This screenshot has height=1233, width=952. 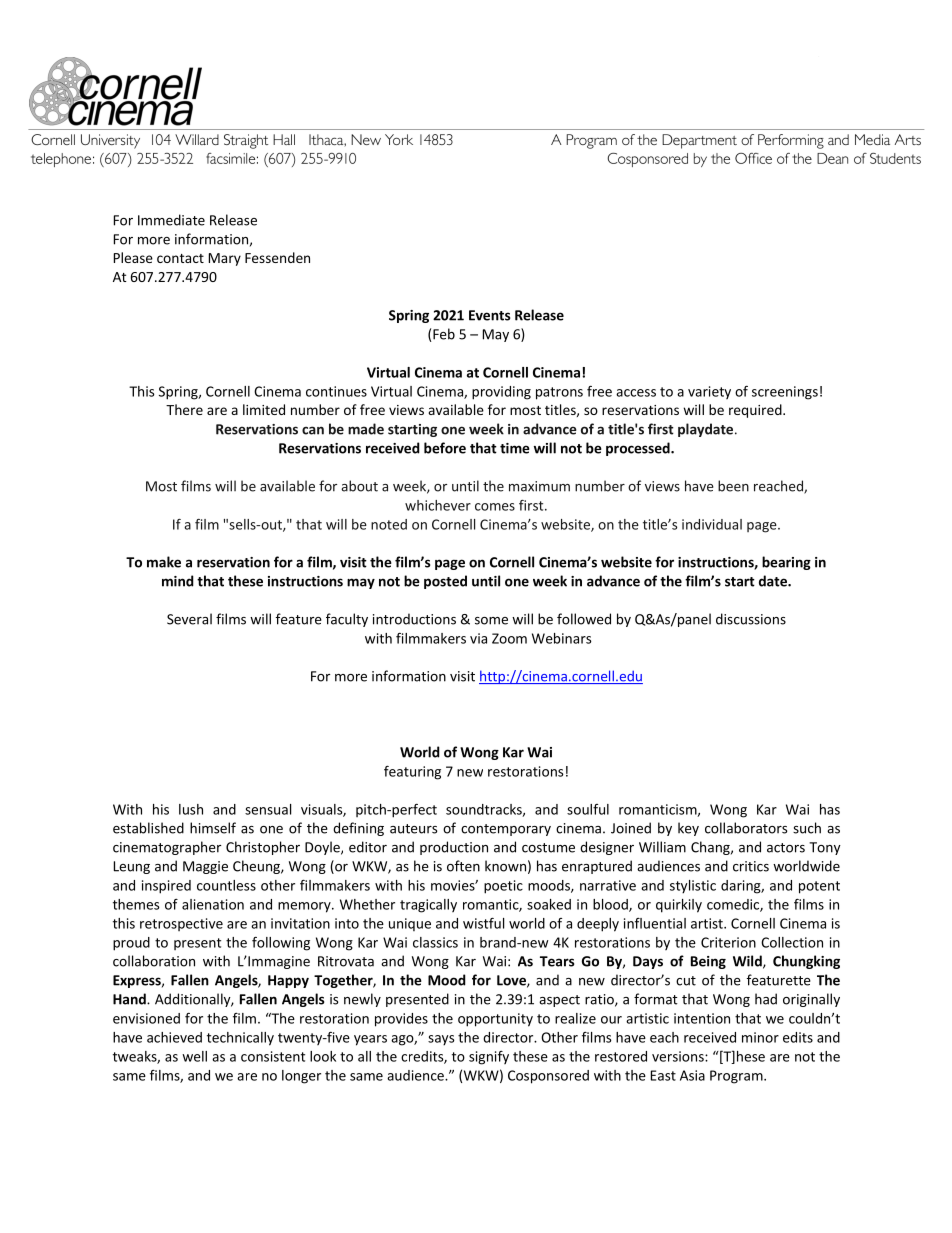 What do you see at coordinates (709, 392) in the screenshot?
I see `variety` at bounding box center [709, 392].
